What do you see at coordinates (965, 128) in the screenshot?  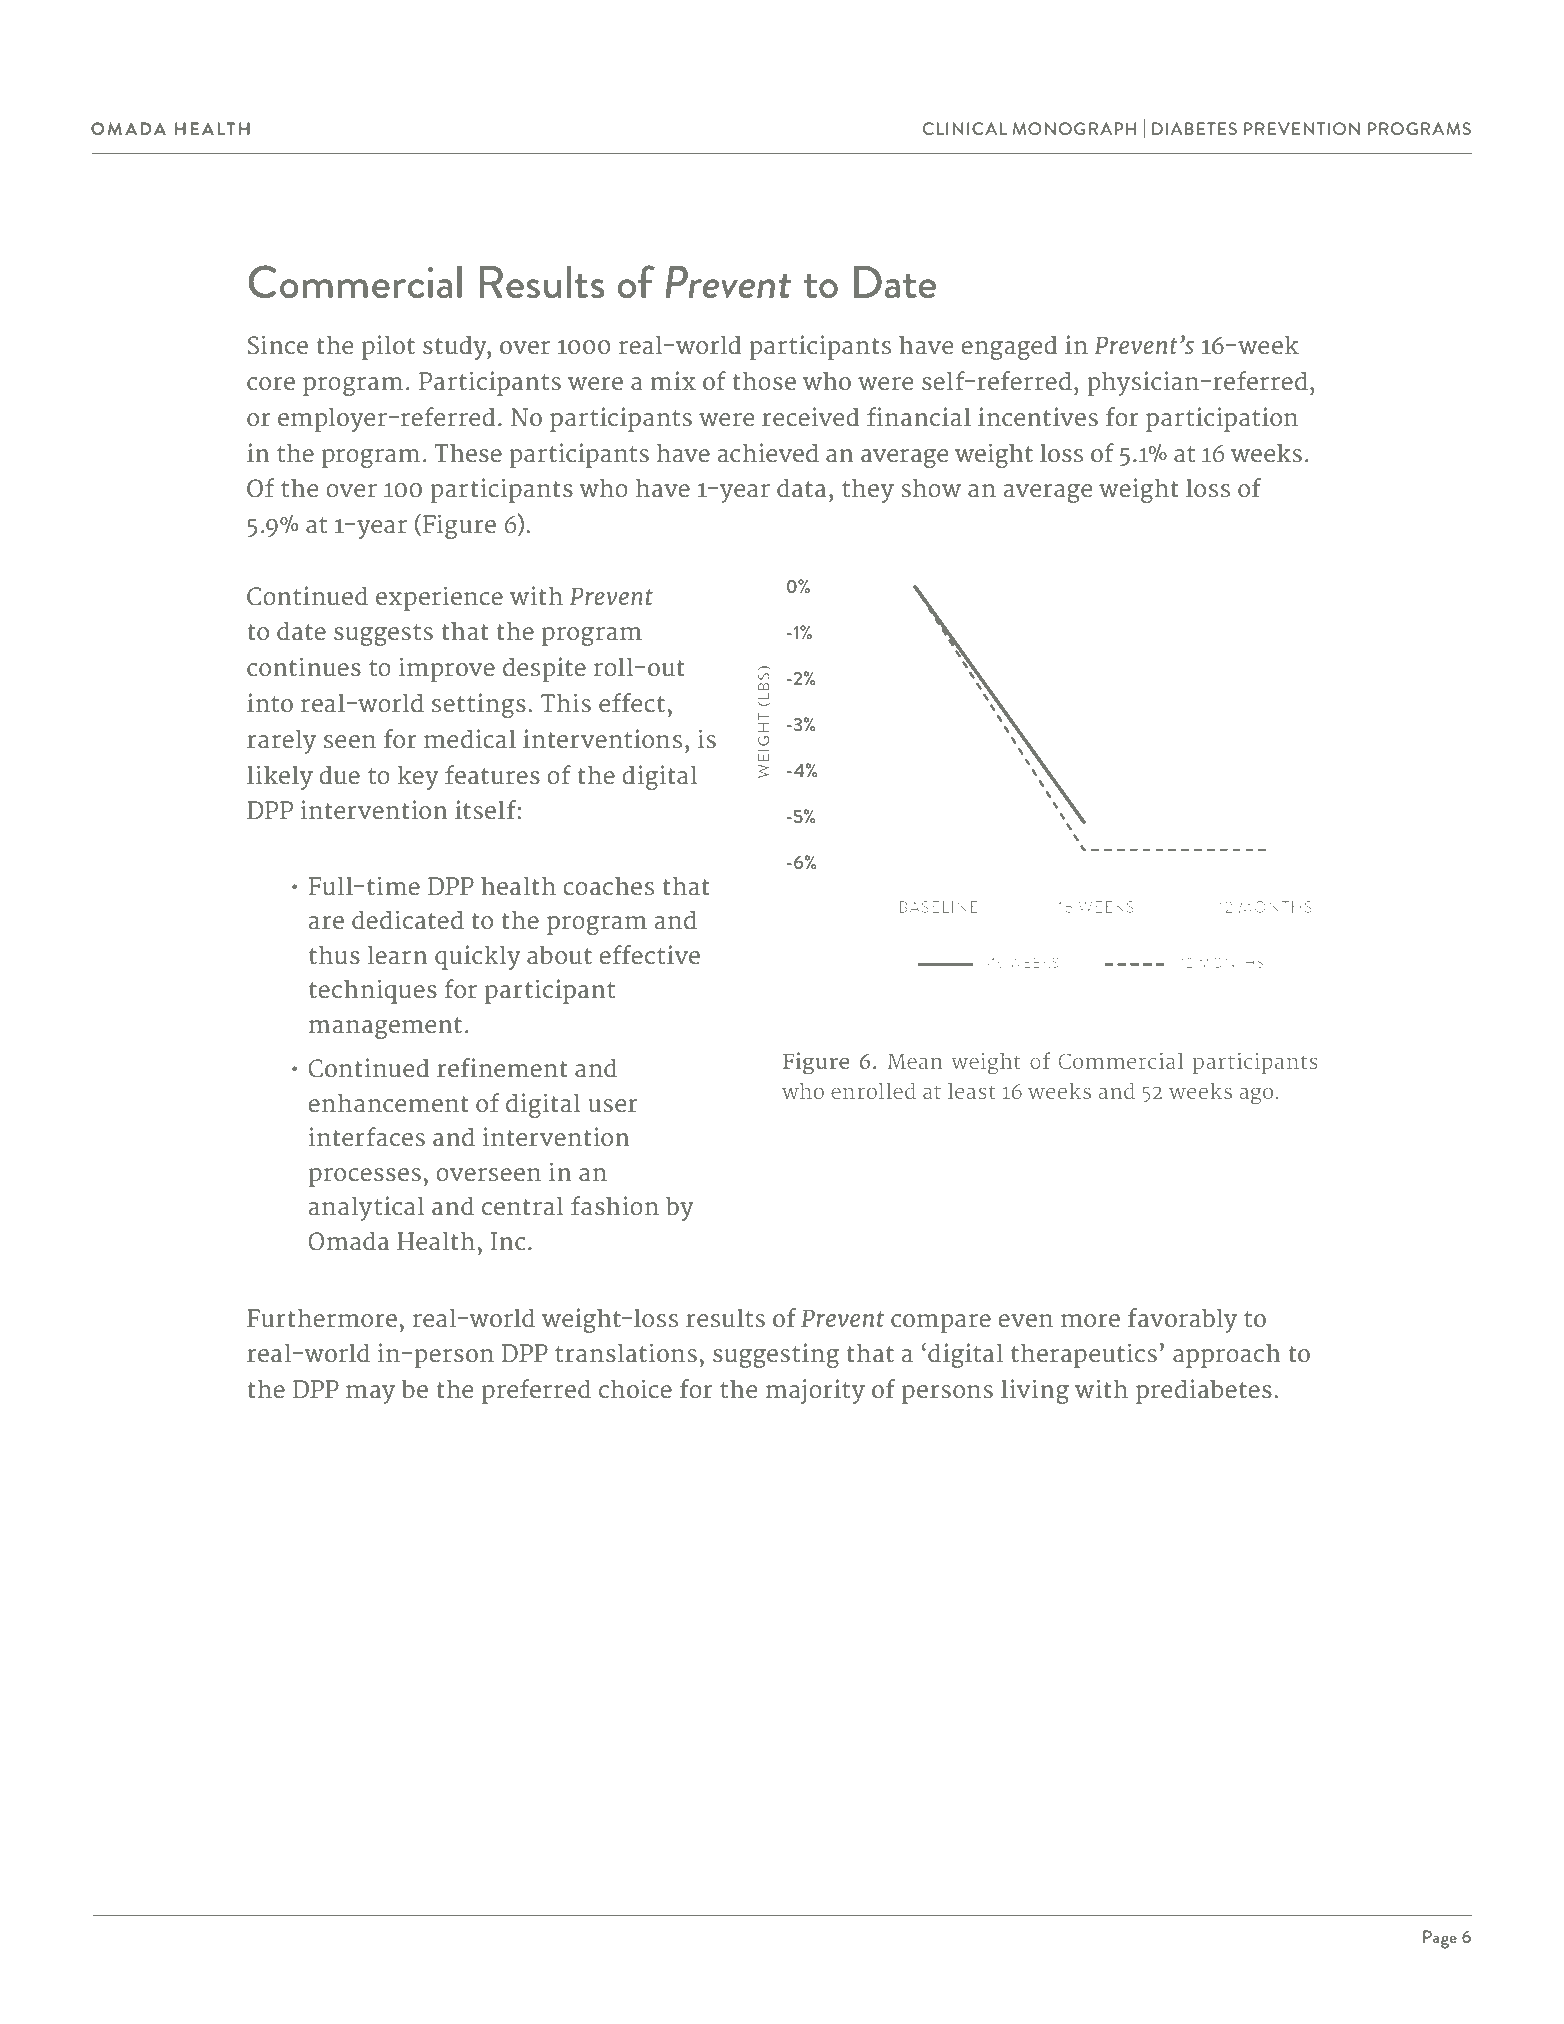 I see `CLINICAL` at bounding box center [965, 128].
